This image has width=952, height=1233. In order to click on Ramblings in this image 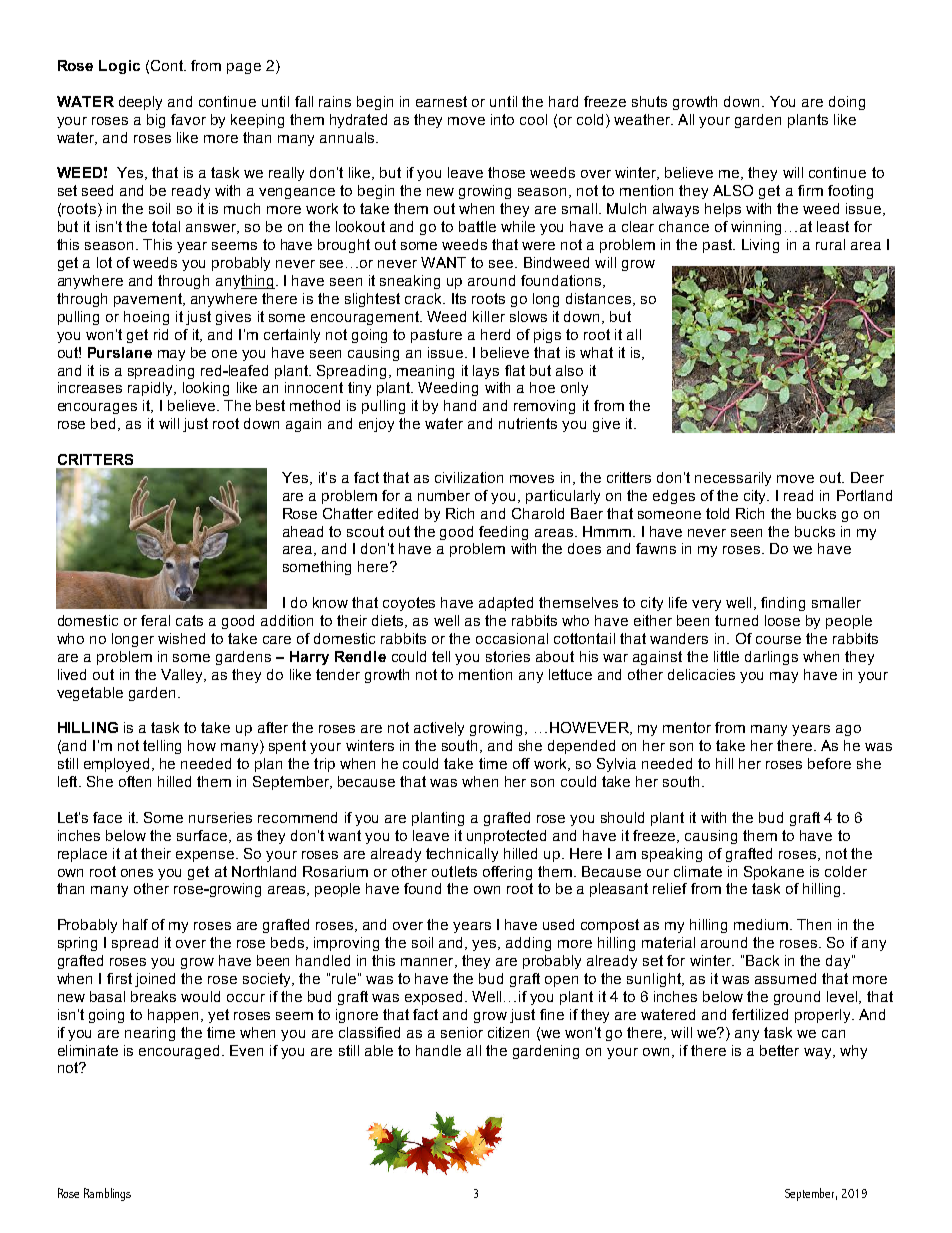, I will do `click(107, 1194)`.
